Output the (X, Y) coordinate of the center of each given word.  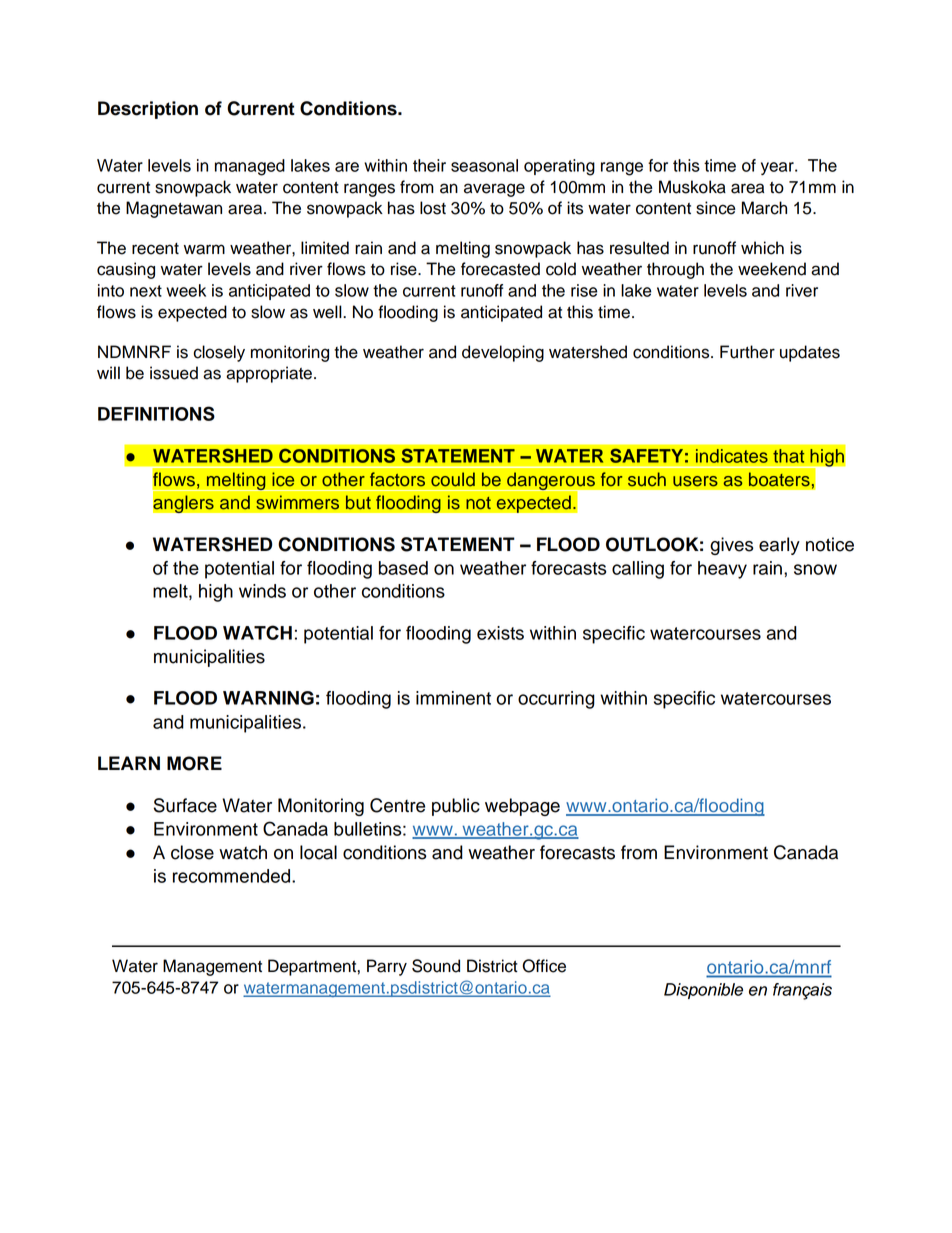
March (764, 208)
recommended (233, 876)
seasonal (484, 165)
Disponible (703, 991)
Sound (436, 966)
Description (148, 110)
